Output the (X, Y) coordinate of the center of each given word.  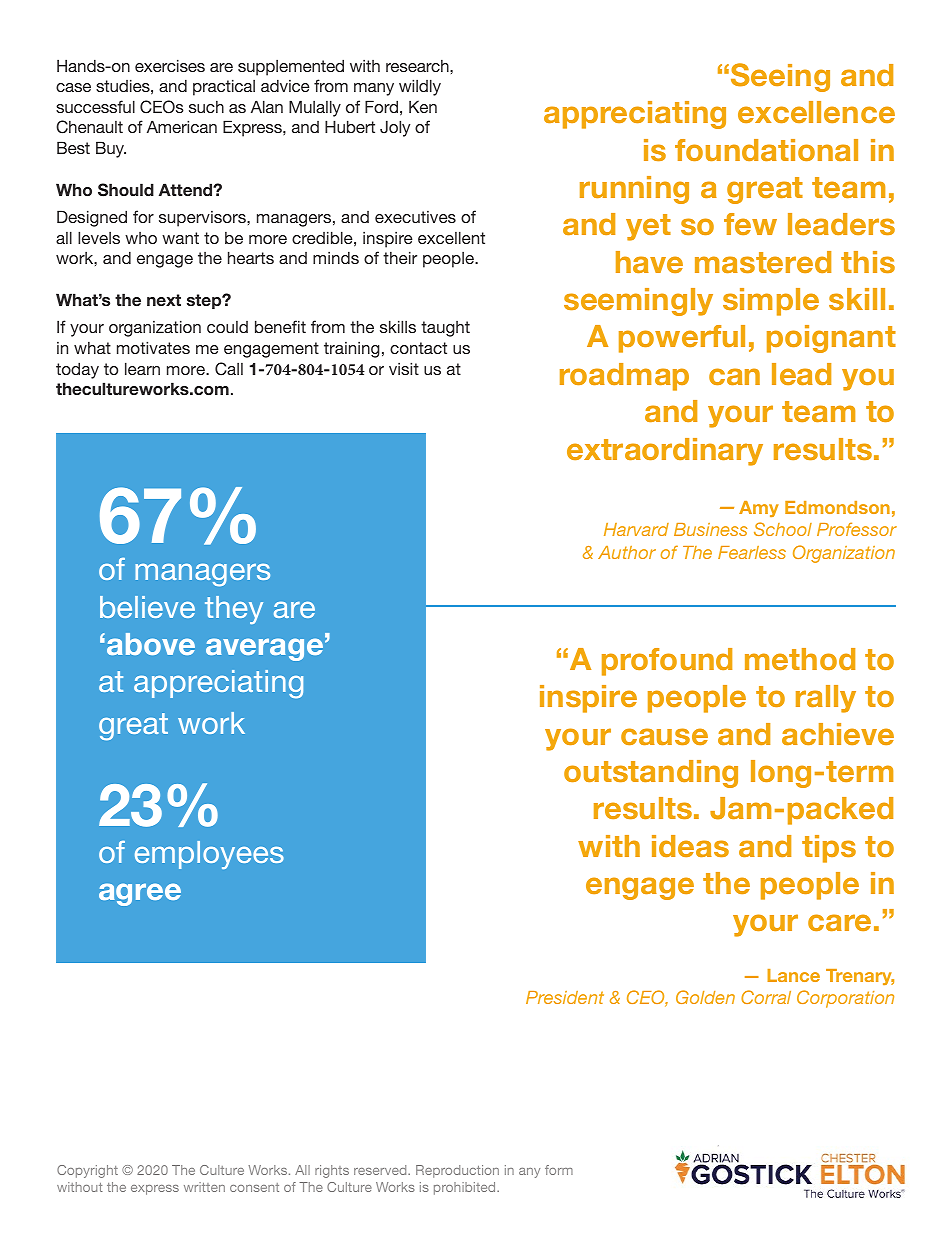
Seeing (780, 77)
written (204, 1187)
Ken (423, 106)
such (206, 107)
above (151, 644)
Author (627, 552)
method (800, 659)
